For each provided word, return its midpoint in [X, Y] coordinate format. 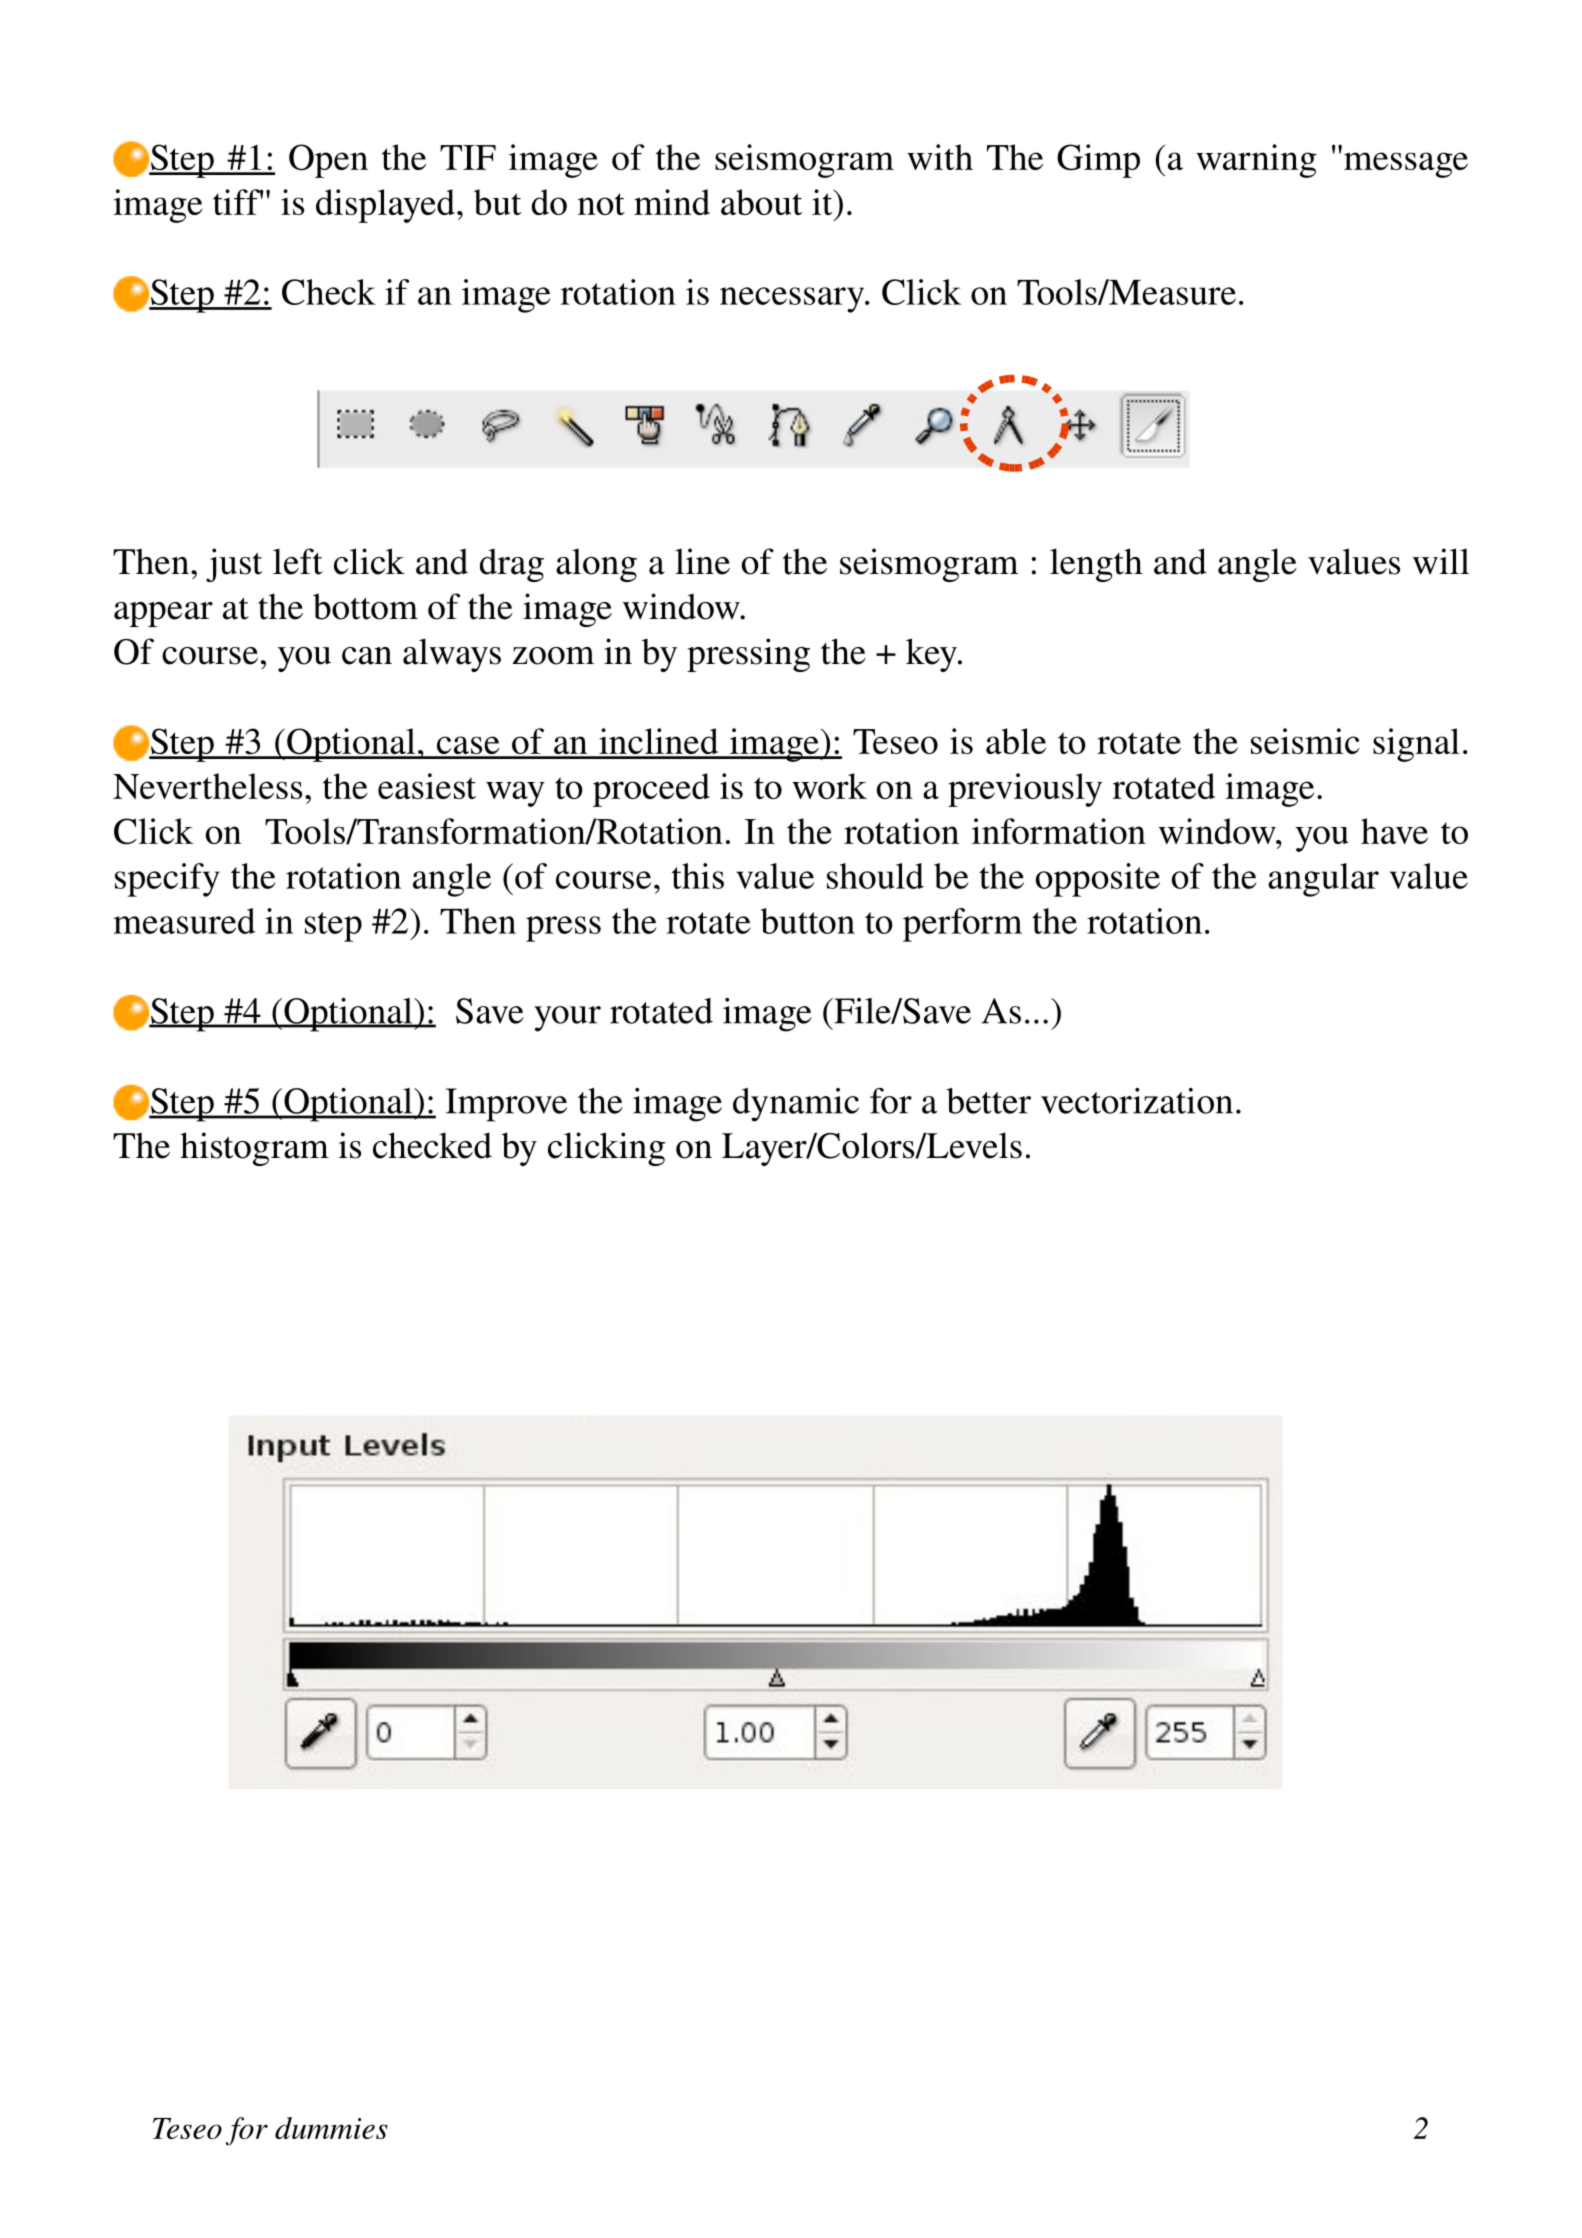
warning [1256, 161]
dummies [331, 2128]
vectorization [1137, 1101]
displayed [385, 206]
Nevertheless [207, 786]
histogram [254, 1149]
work [829, 786]
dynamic [796, 1105]
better [988, 1101]
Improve [506, 1105]
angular [1323, 880]
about [761, 202]
